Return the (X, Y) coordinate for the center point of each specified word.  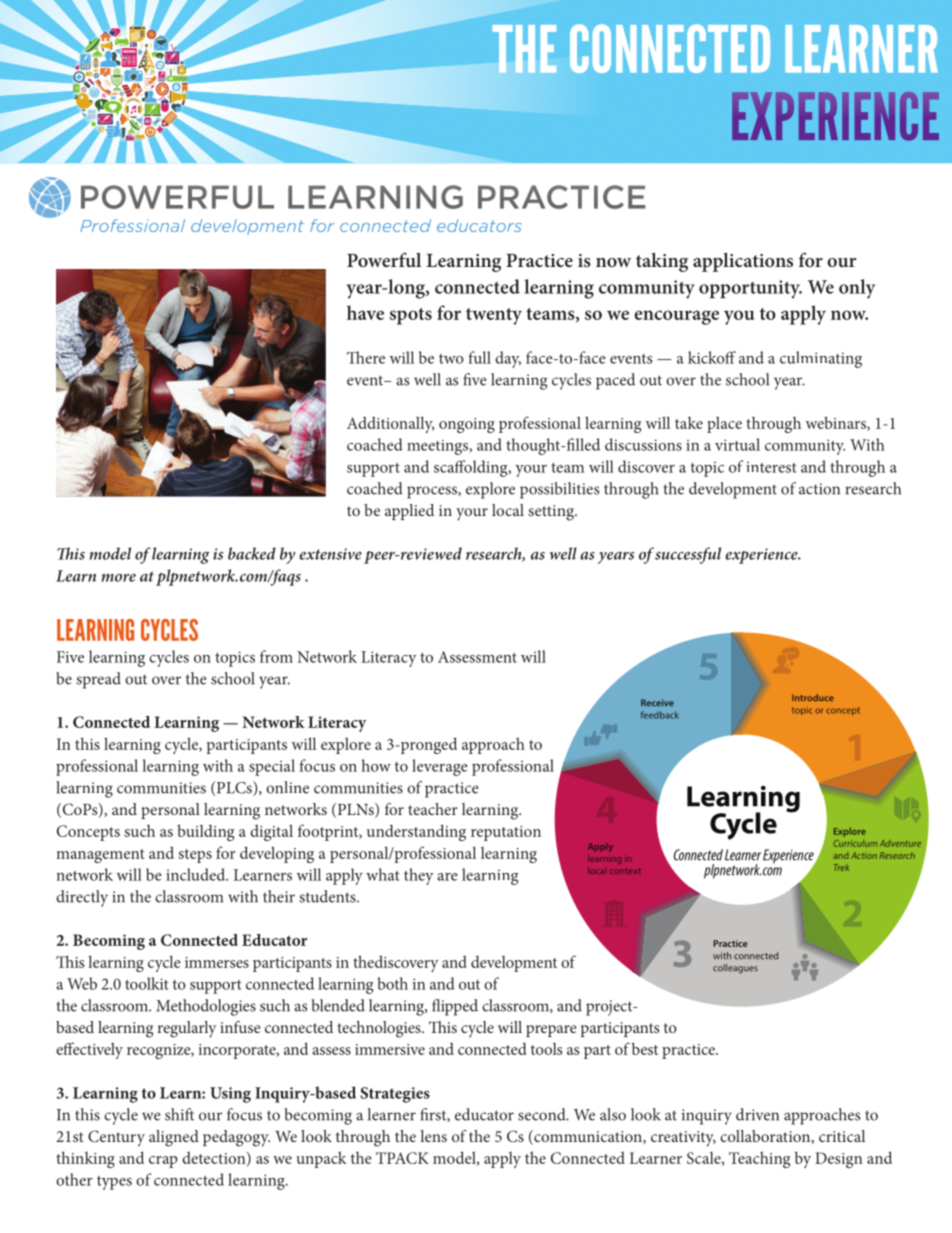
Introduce (813, 697)
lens (433, 1136)
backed (252, 553)
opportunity (750, 289)
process (433, 492)
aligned (174, 1138)
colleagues (735, 969)
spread (98, 680)
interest (771, 467)
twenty (494, 316)
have (365, 312)
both (393, 983)
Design (838, 1160)
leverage (440, 767)
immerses (217, 962)
